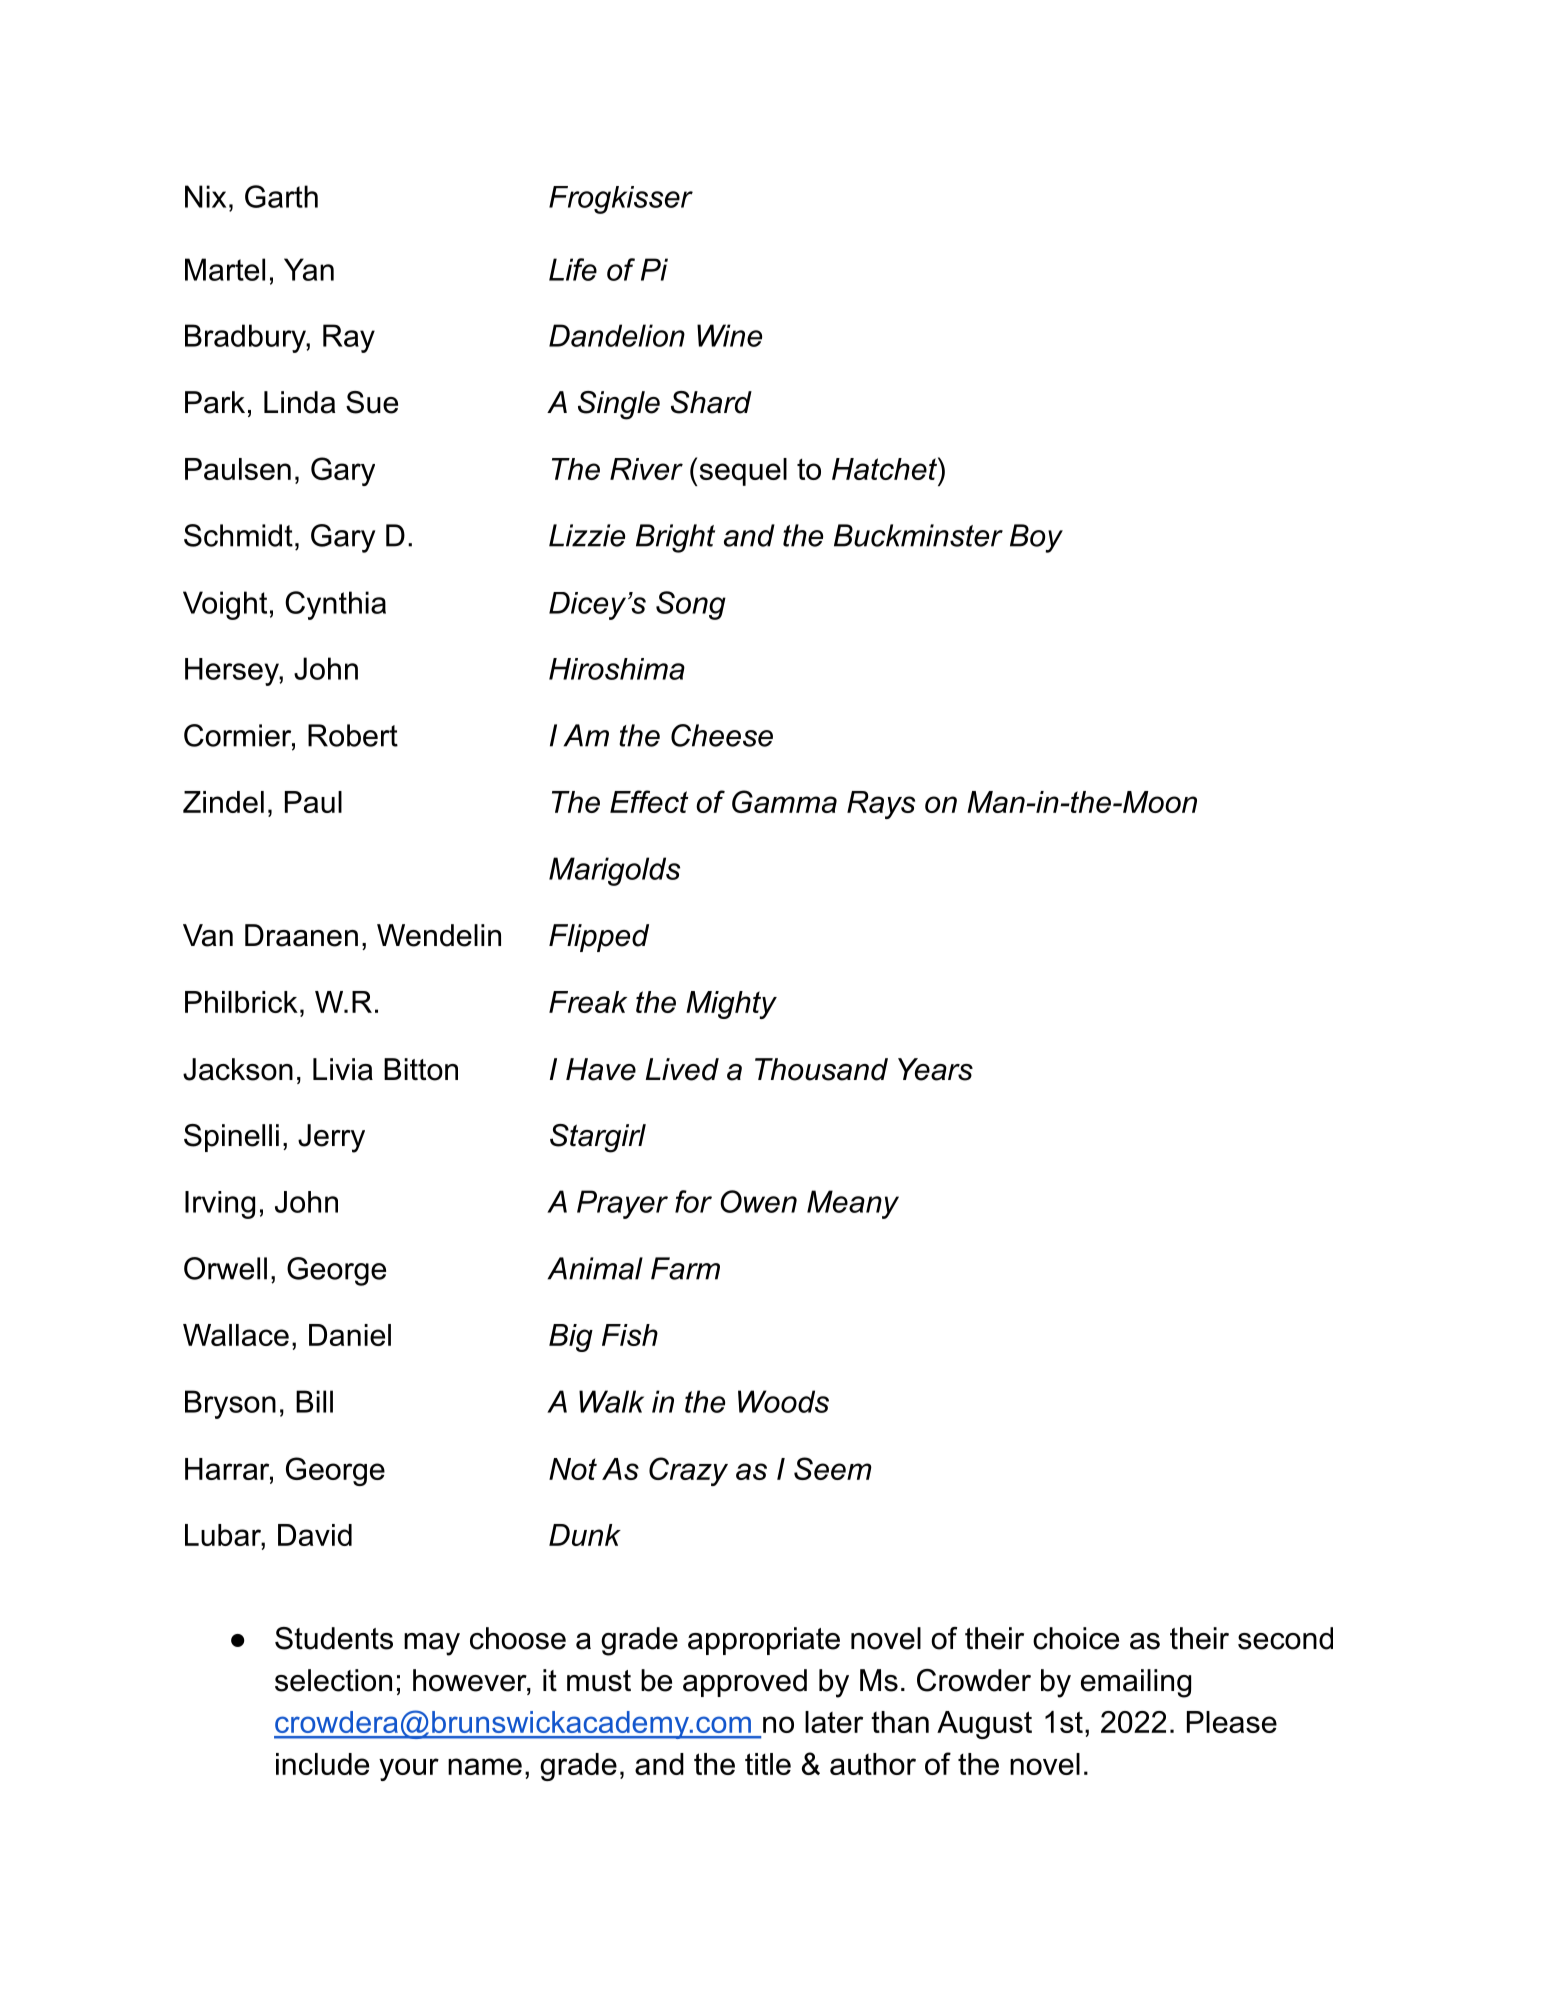  What do you see at coordinates (220, 1205) in the screenshot?
I see `Irving` at bounding box center [220, 1205].
